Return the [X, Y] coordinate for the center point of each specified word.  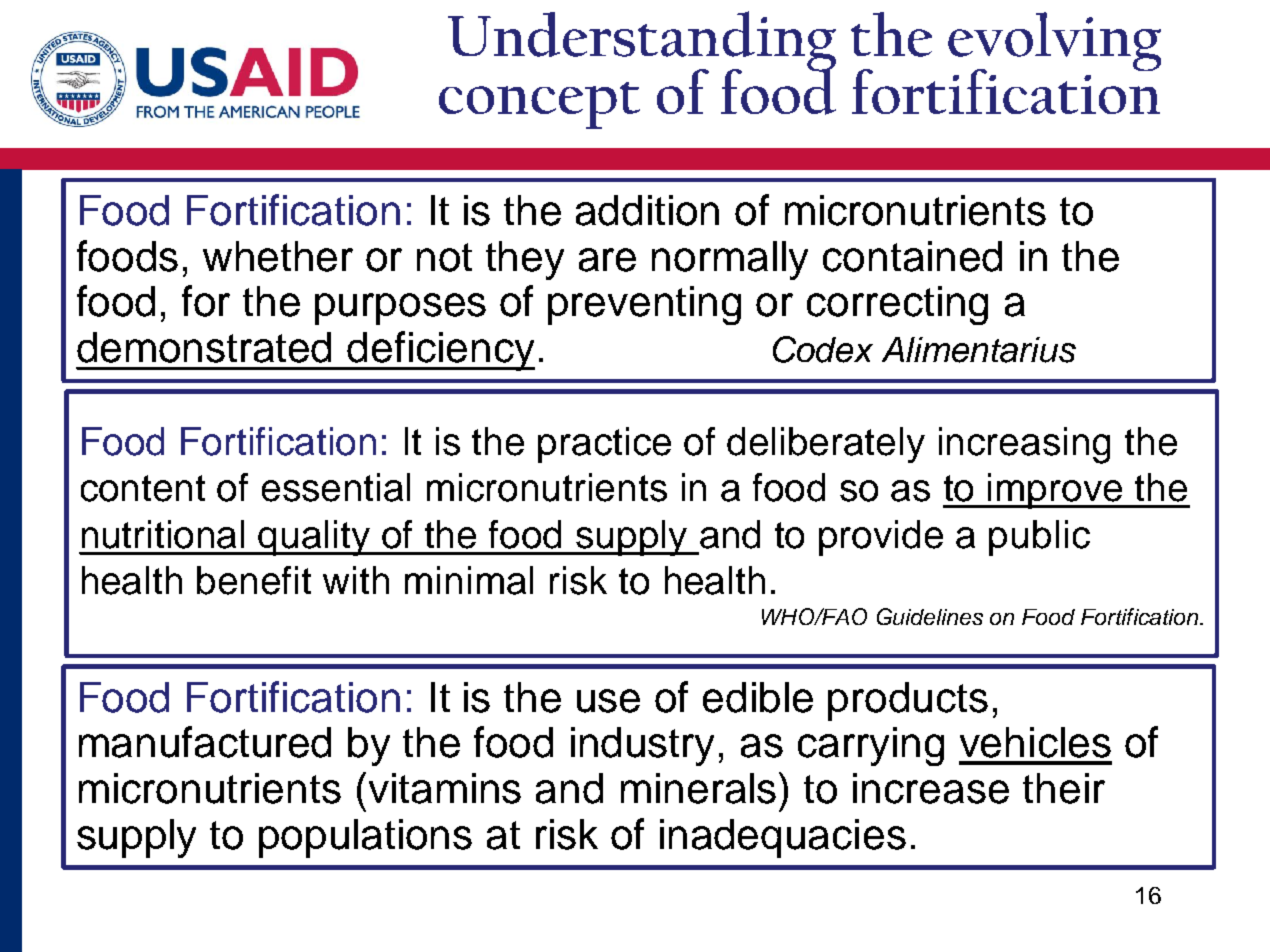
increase [931, 788]
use [608, 701]
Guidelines [930, 616]
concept [539, 105]
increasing [1024, 445]
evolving [1054, 43]
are [607, 260]
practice [604, 445]
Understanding [642, 42]
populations [365, 838]
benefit [254, 580]
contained [912, 256]
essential [336, 487]
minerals [698, 788]
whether [278, 256]
